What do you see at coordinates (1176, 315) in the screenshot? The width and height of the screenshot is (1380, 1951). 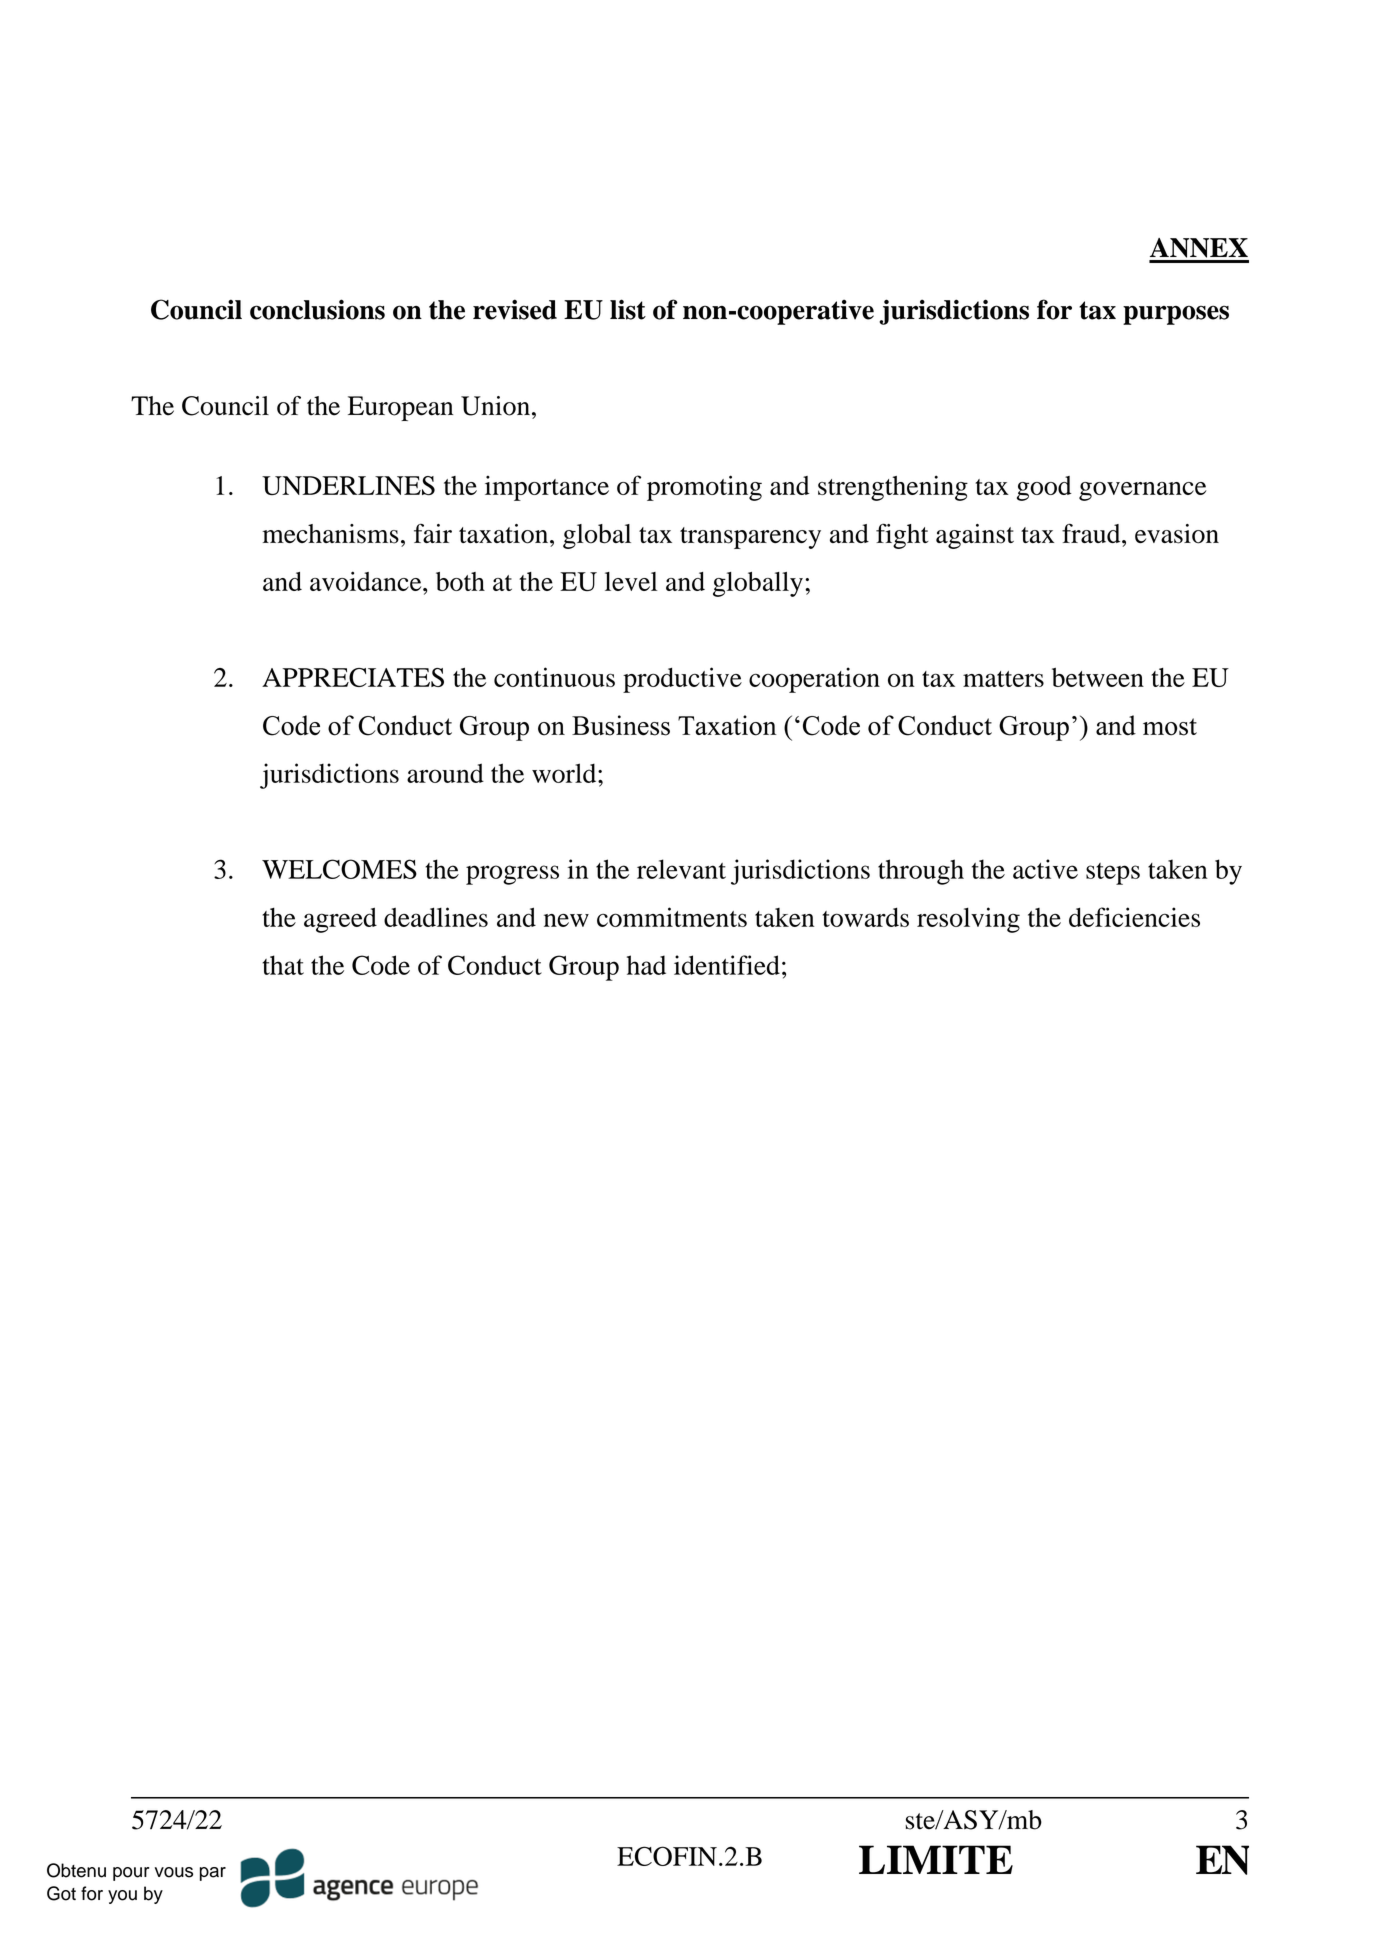 I see `purposes` at bounding box center [1176, 315].
